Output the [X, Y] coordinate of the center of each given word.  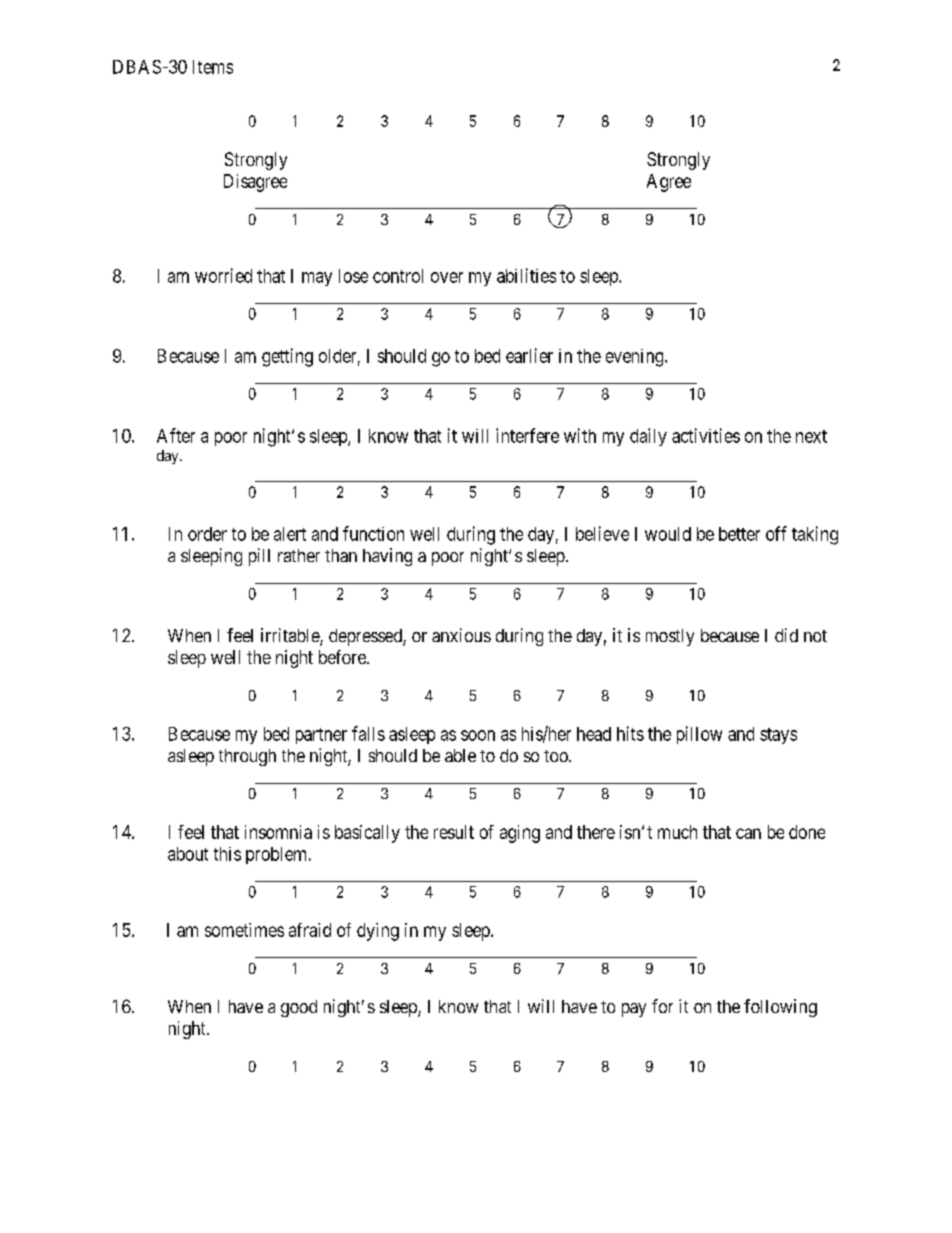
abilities [526, 275]
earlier [529, 355]
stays [778, 736]
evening [636, 358]
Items [213, 67]
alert [290, 534]
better [739, 534]
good [299, 1008]
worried [223, 275]
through [247, 757]
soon [478, 735]
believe [602, 533]
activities [706, 435]
